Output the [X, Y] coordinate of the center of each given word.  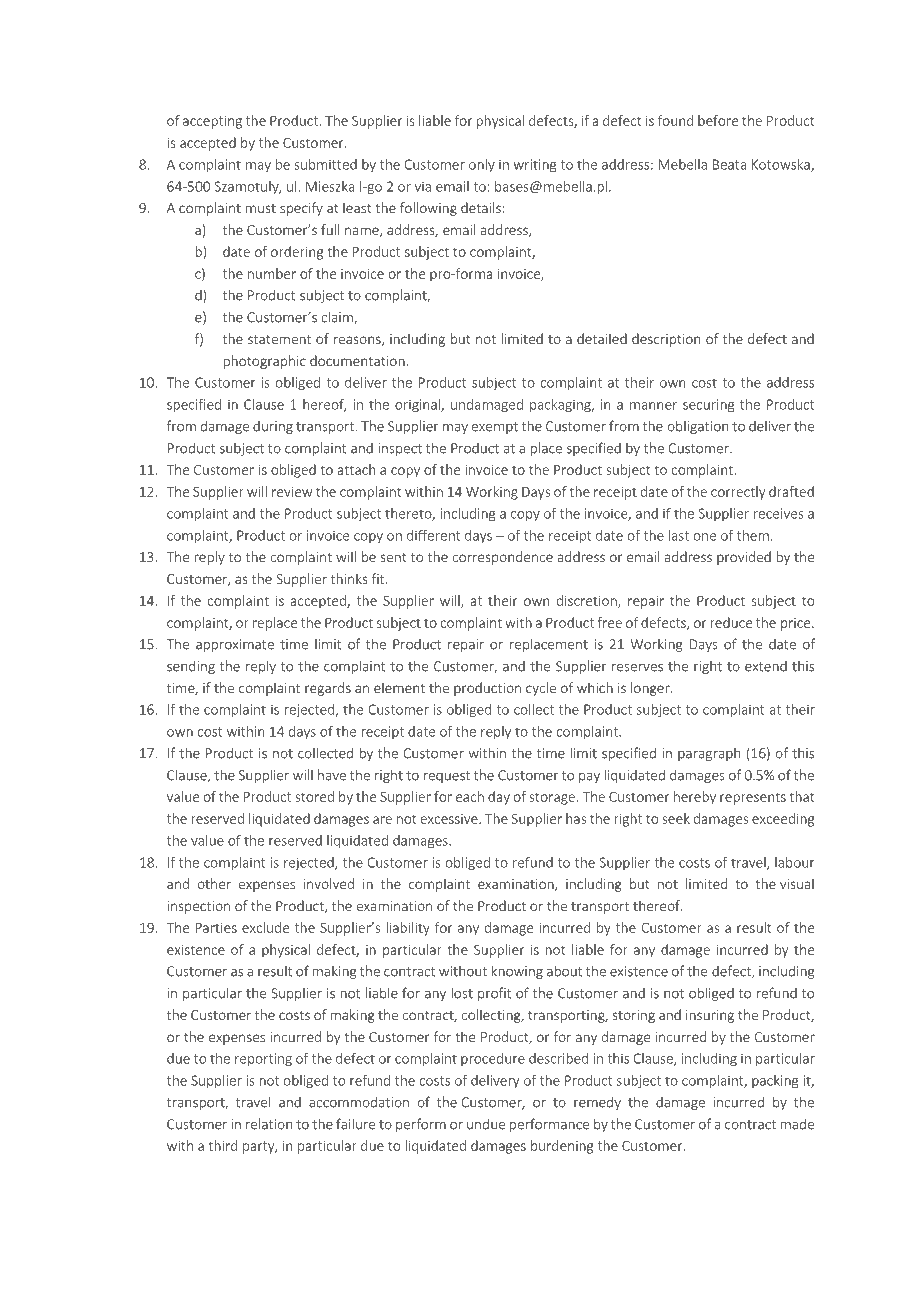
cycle [541, 689]
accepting [212, 122]
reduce [731, 622]
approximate [235, 645]
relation [269, 1124]
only [482, 166]
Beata [729, 164]
